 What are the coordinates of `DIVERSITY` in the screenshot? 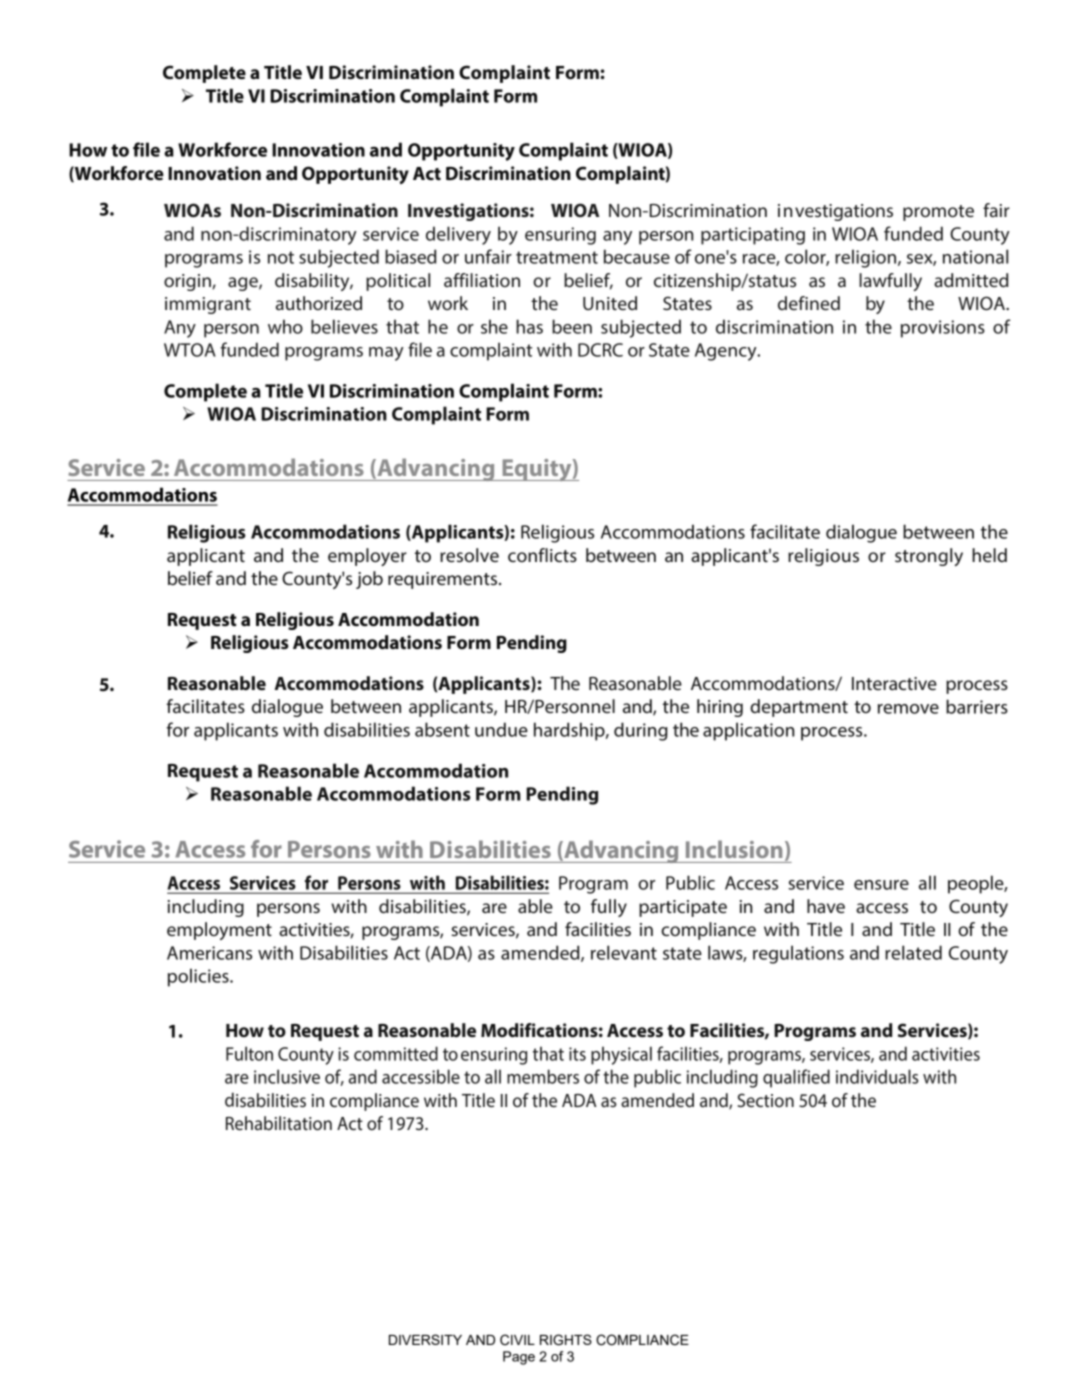 It's located at (425, 1339).
